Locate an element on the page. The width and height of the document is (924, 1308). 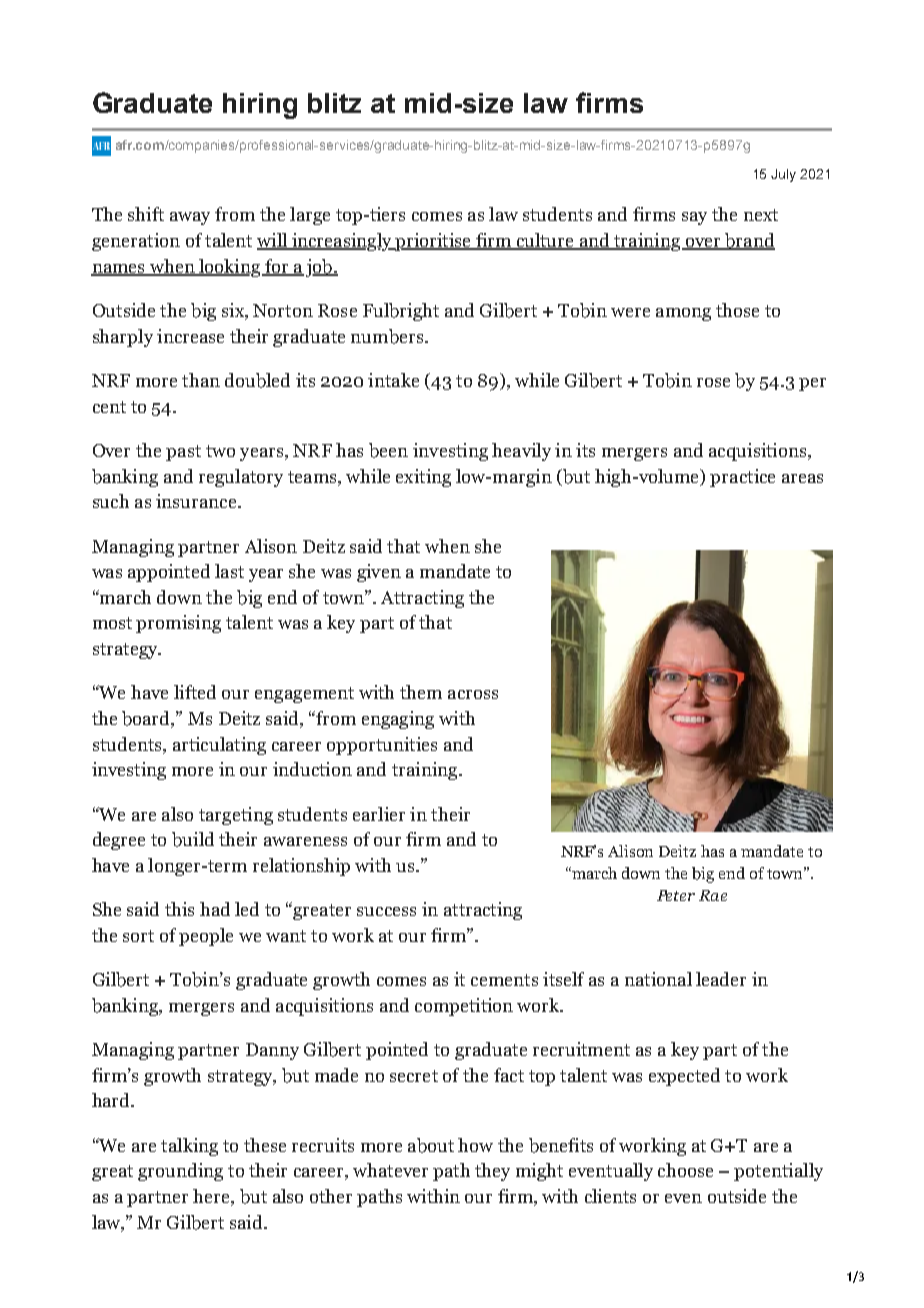
grounding is located at coordinates (180, 1172).
